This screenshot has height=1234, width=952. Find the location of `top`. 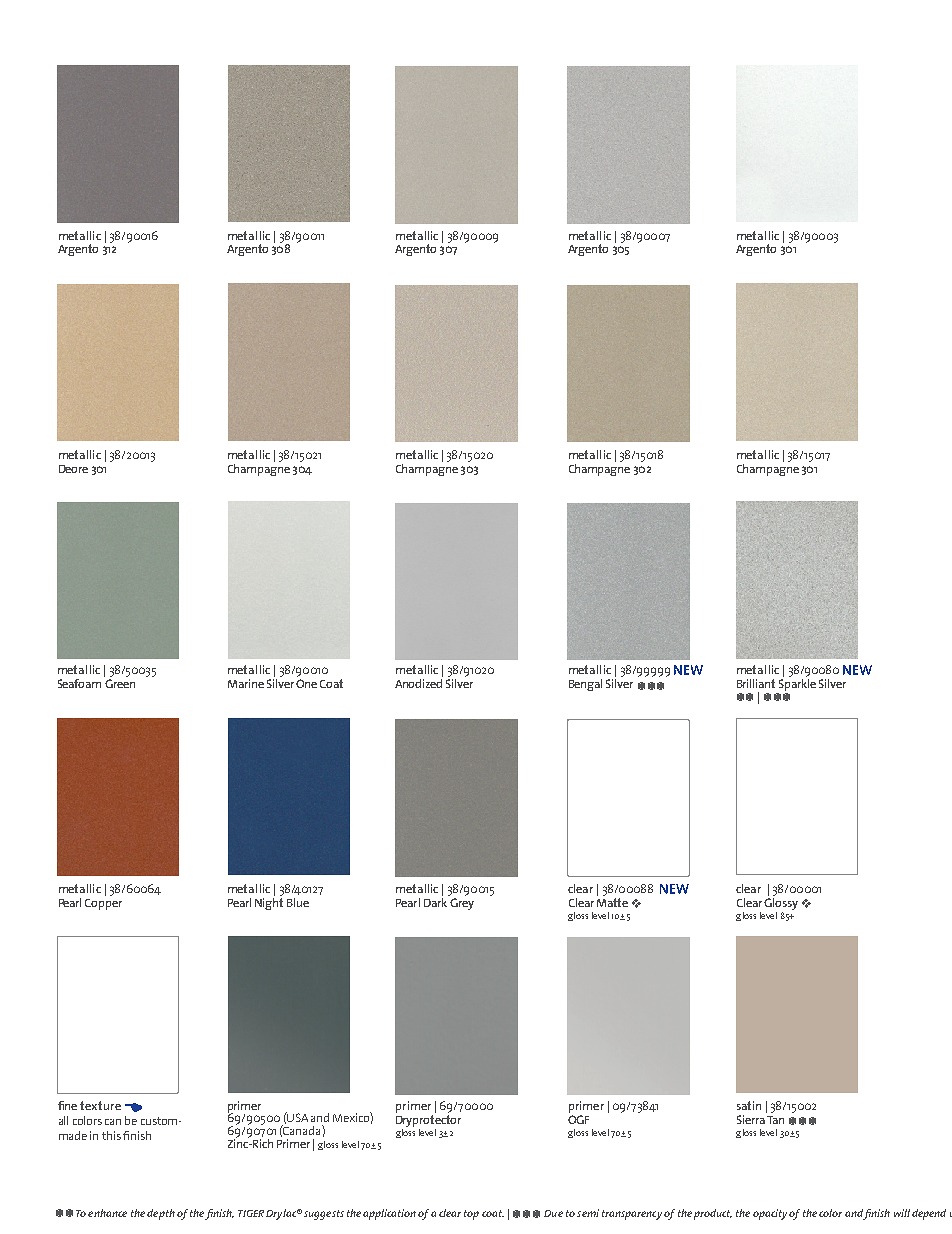

top is located at coordinates (471, 1215).
